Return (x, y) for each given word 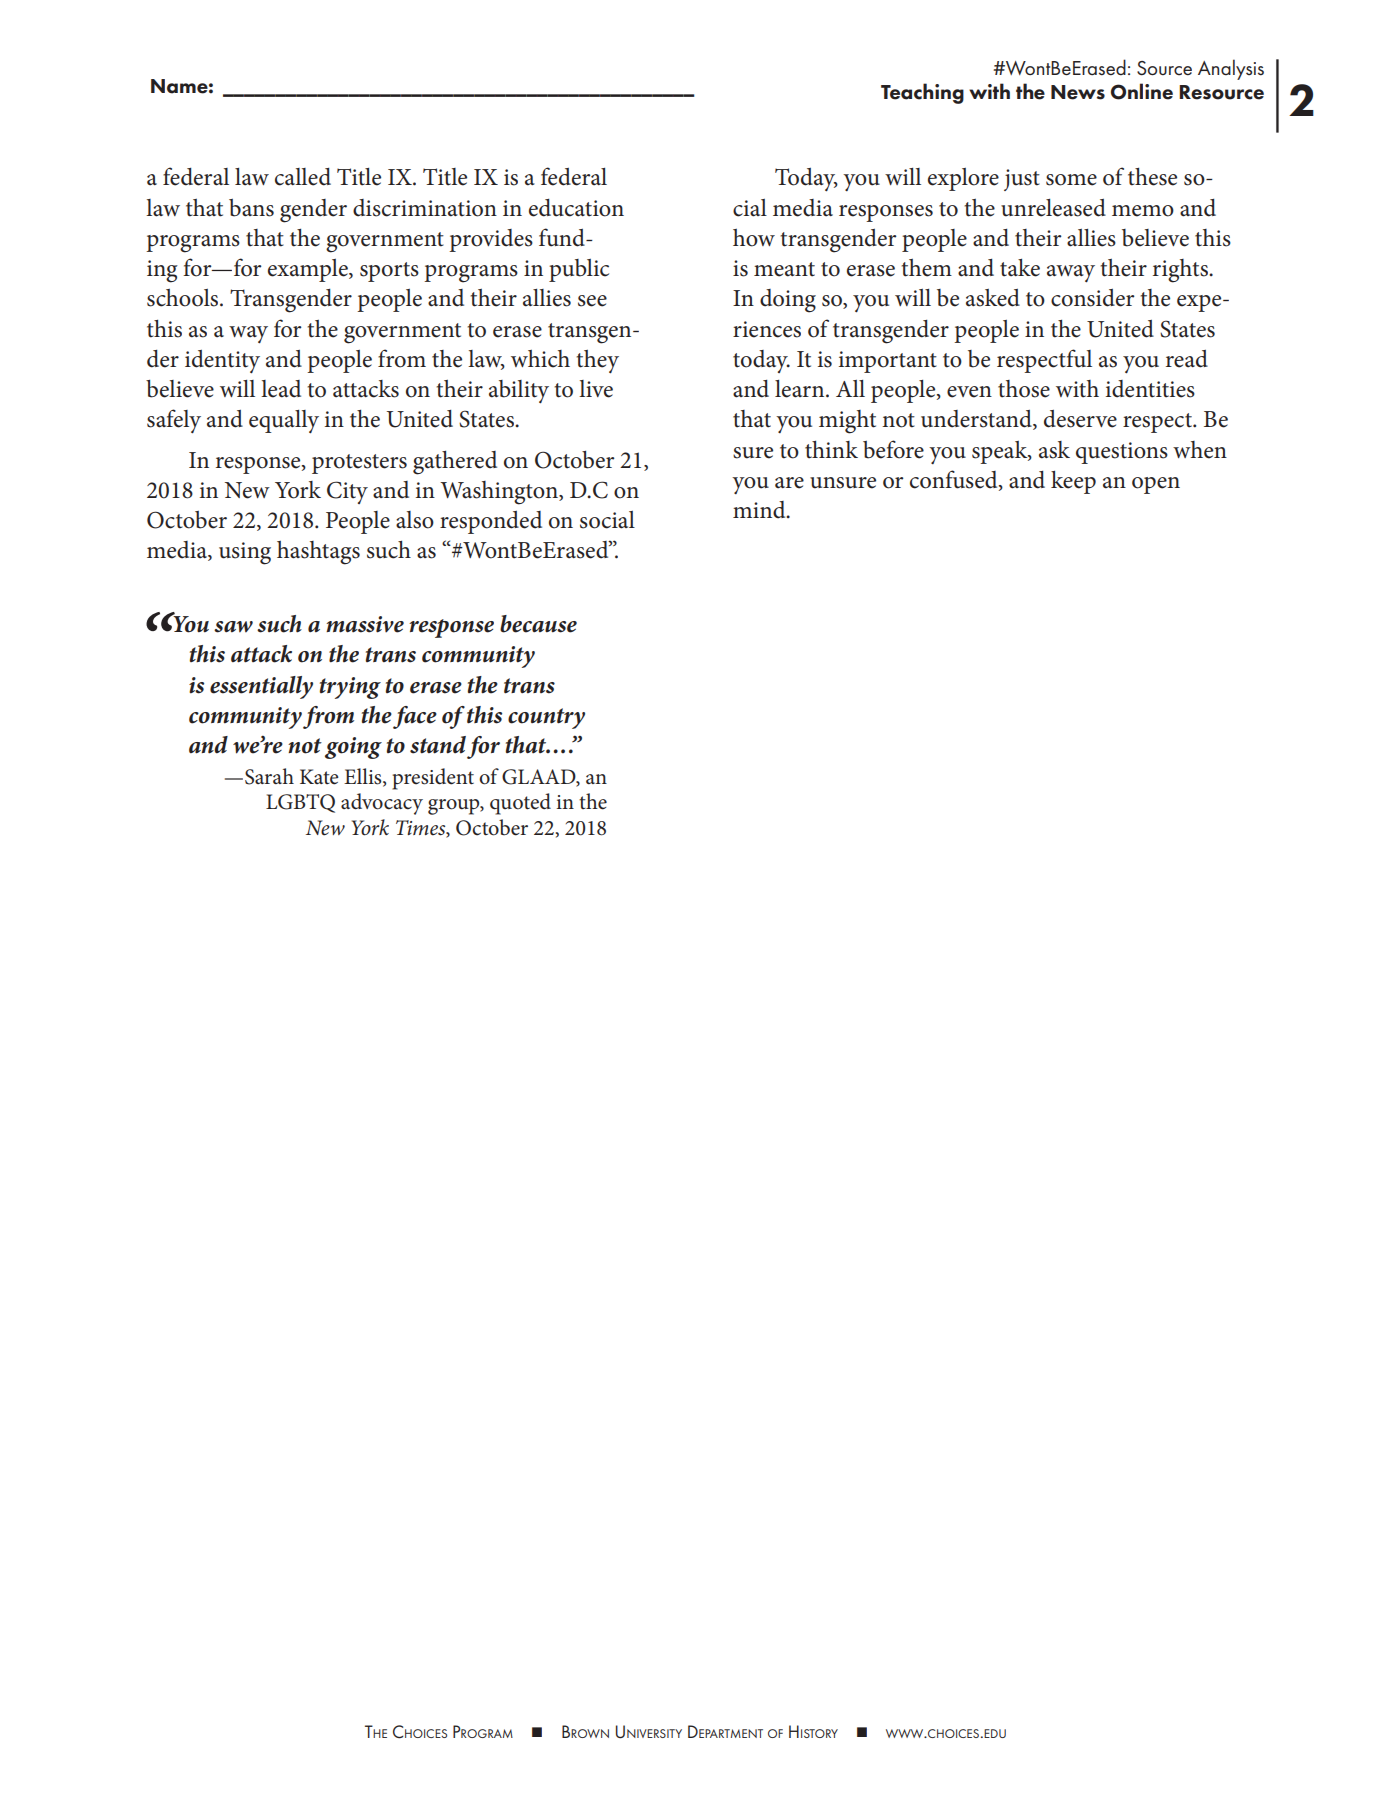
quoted (520, 804)
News (1078, 92)
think (831, 450)
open (1156, 485)
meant (784, 269)
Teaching (922, 93)
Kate (319, 777)
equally (284, 421)
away (1071, 273)
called (303, 177)
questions (1122, 453)
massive (365, 624)
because (538, 624)
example (309, 270)
